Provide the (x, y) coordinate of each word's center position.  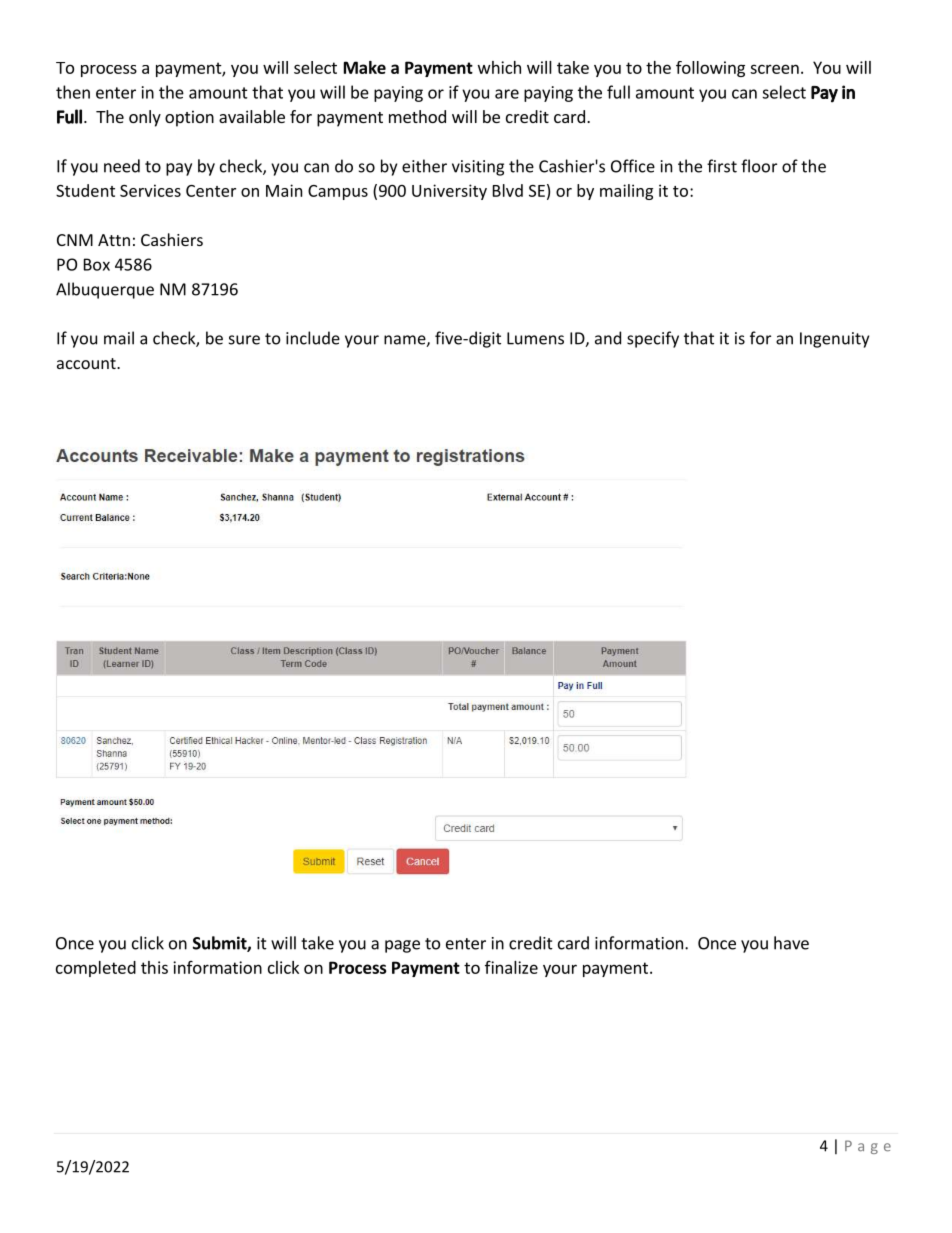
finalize (511, 967)
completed (96, 969)
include (313, 338)
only (145, 118)
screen (774, 69)
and (608, 338)
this (154, 967)
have (791, 943)
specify (653, 339)
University (449, 192)
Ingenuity (834, 340)
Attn (114, 240)
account (87, 363)
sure (244, 340)
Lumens (535, 338)
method (417, 116)
